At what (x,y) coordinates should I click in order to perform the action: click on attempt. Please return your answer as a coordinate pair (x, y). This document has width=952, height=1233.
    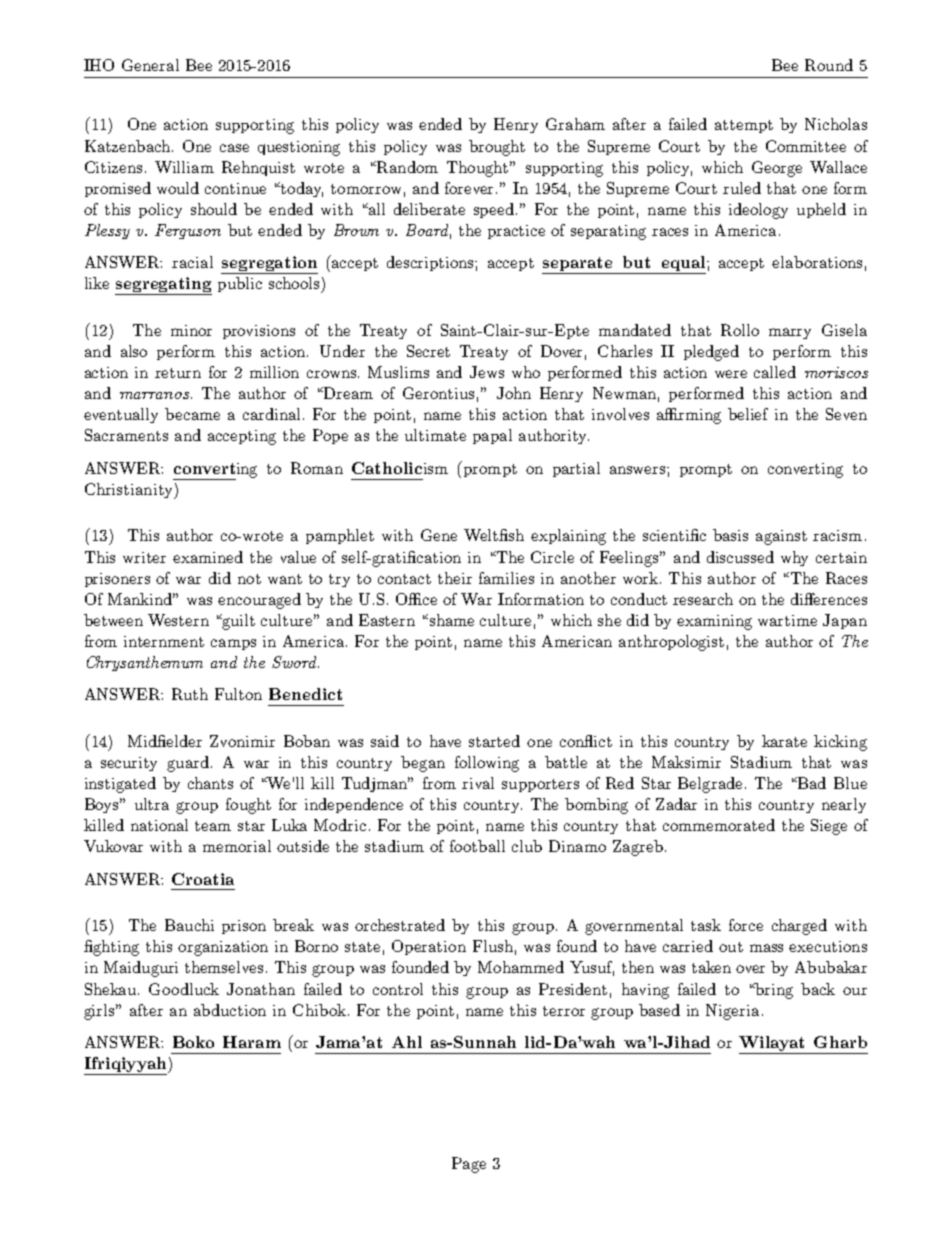
    Looking at the image, I should click on (744, 126).
